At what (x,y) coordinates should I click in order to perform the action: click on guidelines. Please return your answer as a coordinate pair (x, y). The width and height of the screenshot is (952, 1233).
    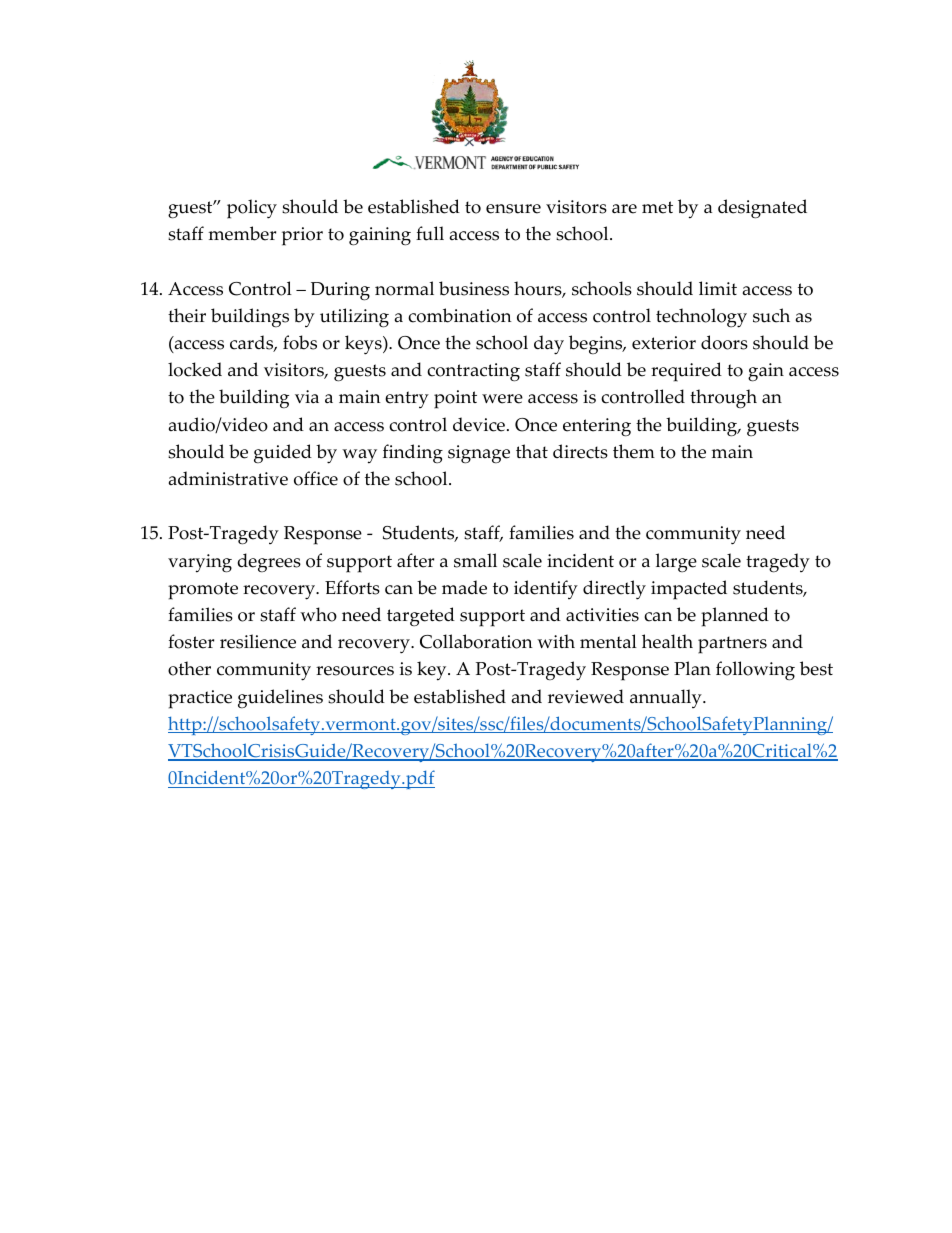
    Looking at the image, I should click on (280, 699).
